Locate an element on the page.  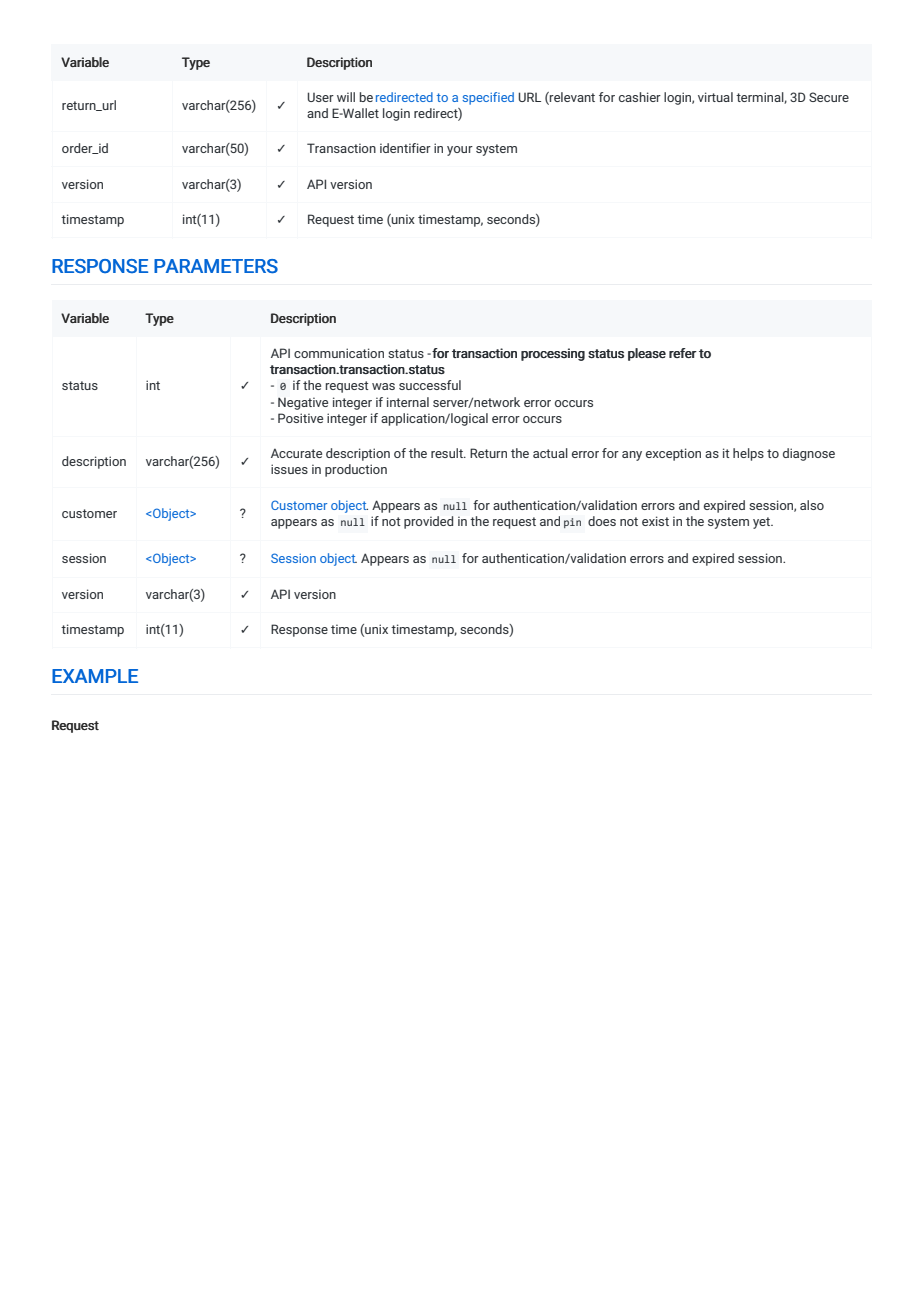
yet is located at coordinates (762, 523).
